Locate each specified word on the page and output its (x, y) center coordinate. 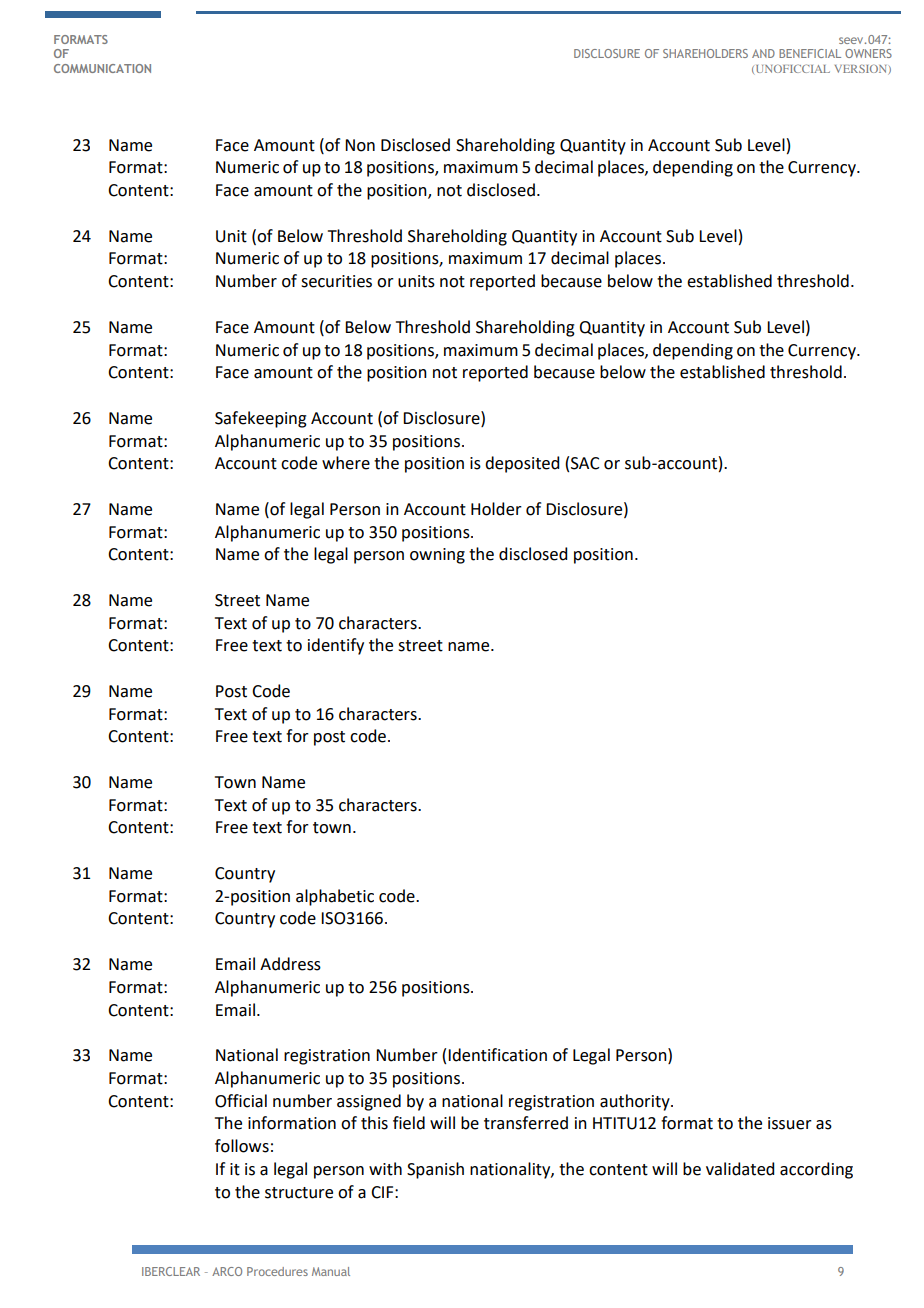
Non (360, 145)
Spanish (435, 1170)
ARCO (227, 1271)
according (816, 1170)
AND (763, 53)
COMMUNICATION (102, 68)
